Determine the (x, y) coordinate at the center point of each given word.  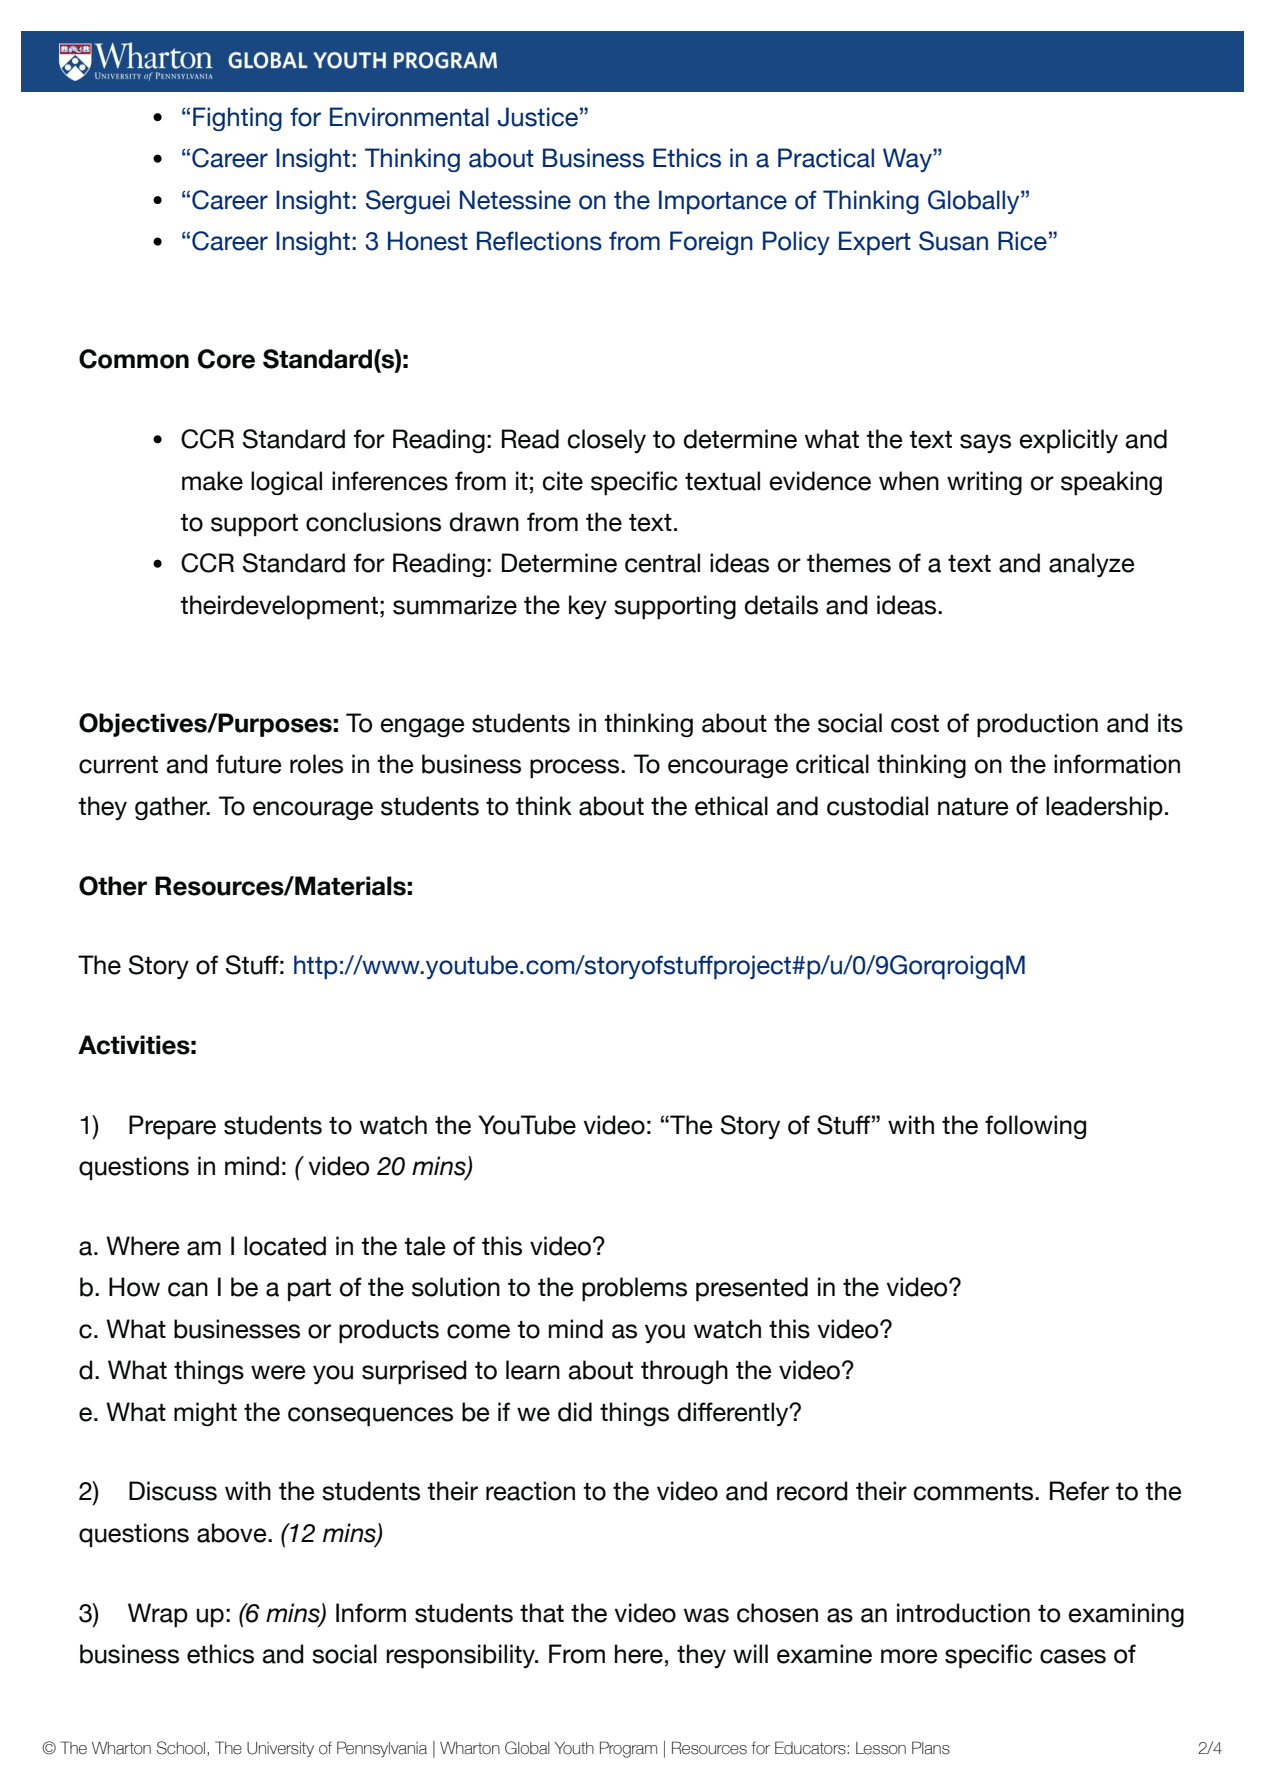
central (662, 563)
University (280, 1749)
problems (634, 1289)
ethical (731, 806)
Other (113, 886)
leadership (1104, 808)
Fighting (237, 119)
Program (628, 1749)
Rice (1022, 241)
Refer (1079, 1491)
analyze (1092, 565)
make (212, 481)
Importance (723, 202)
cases (1073, 1656)
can (188, 1289)
